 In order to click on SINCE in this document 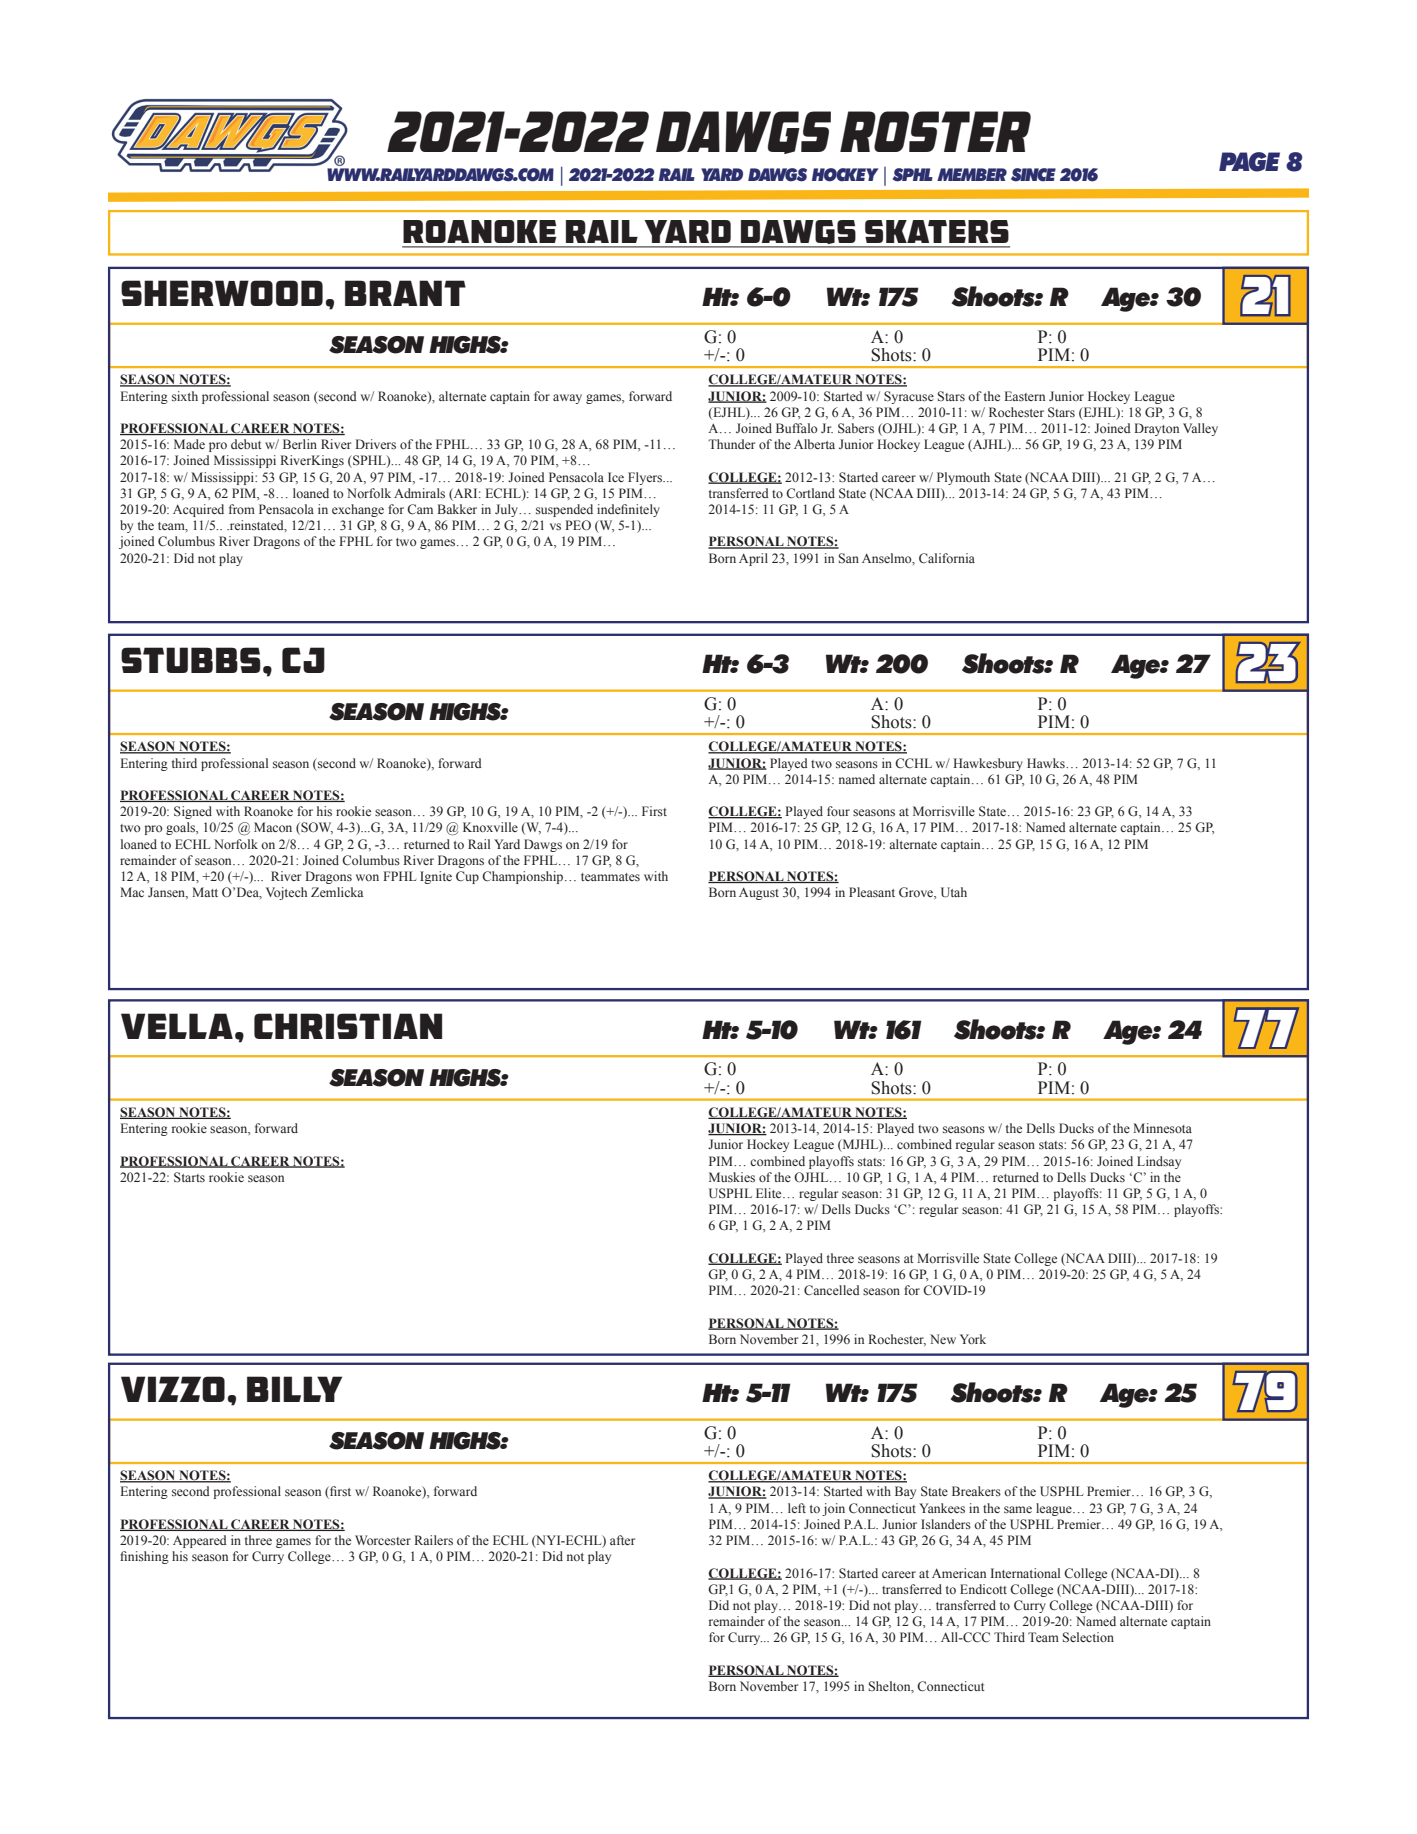, I will do `click(1033, 175)`.
